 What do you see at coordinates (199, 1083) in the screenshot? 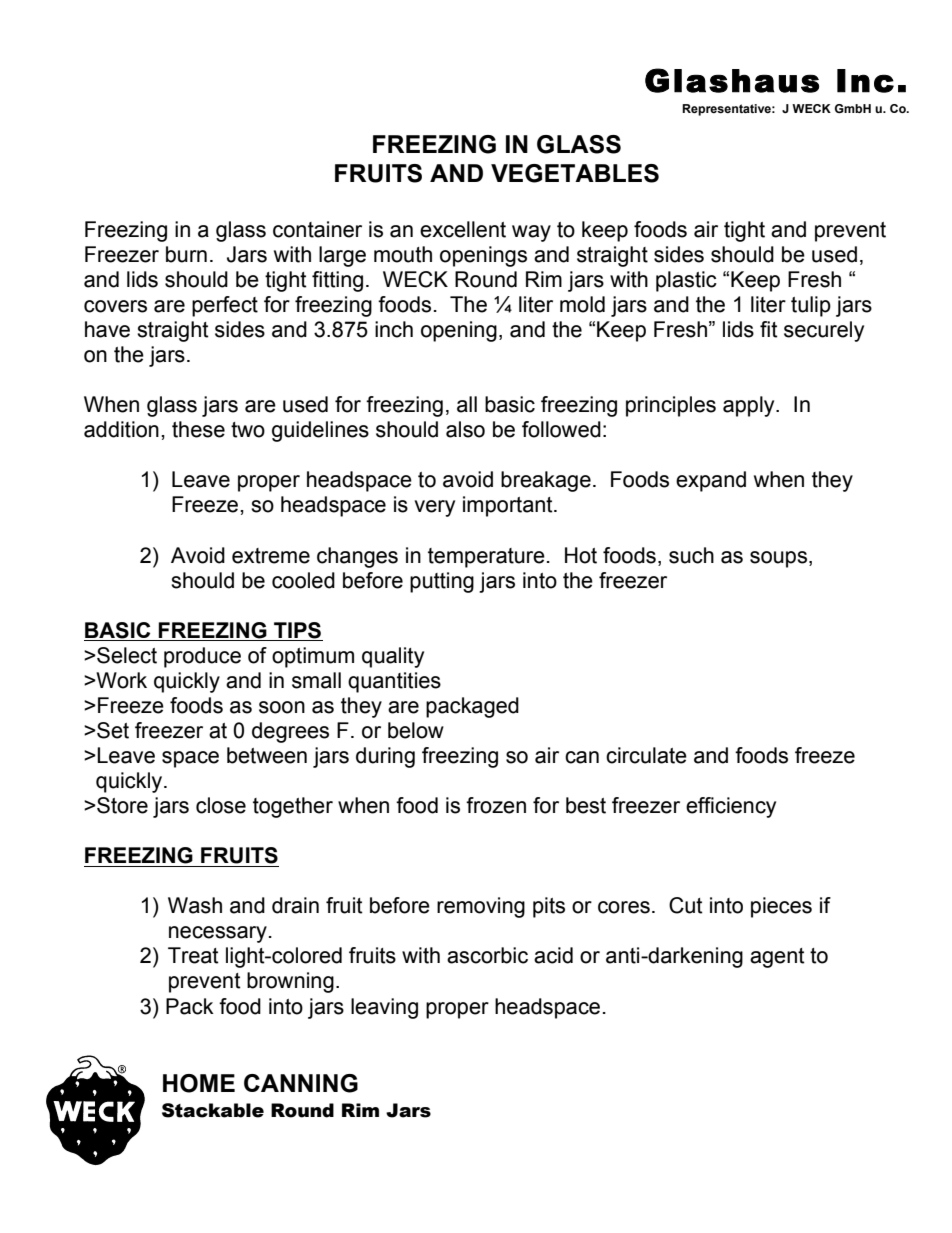
I see `HOME` at bounding box center [199, 1083].
